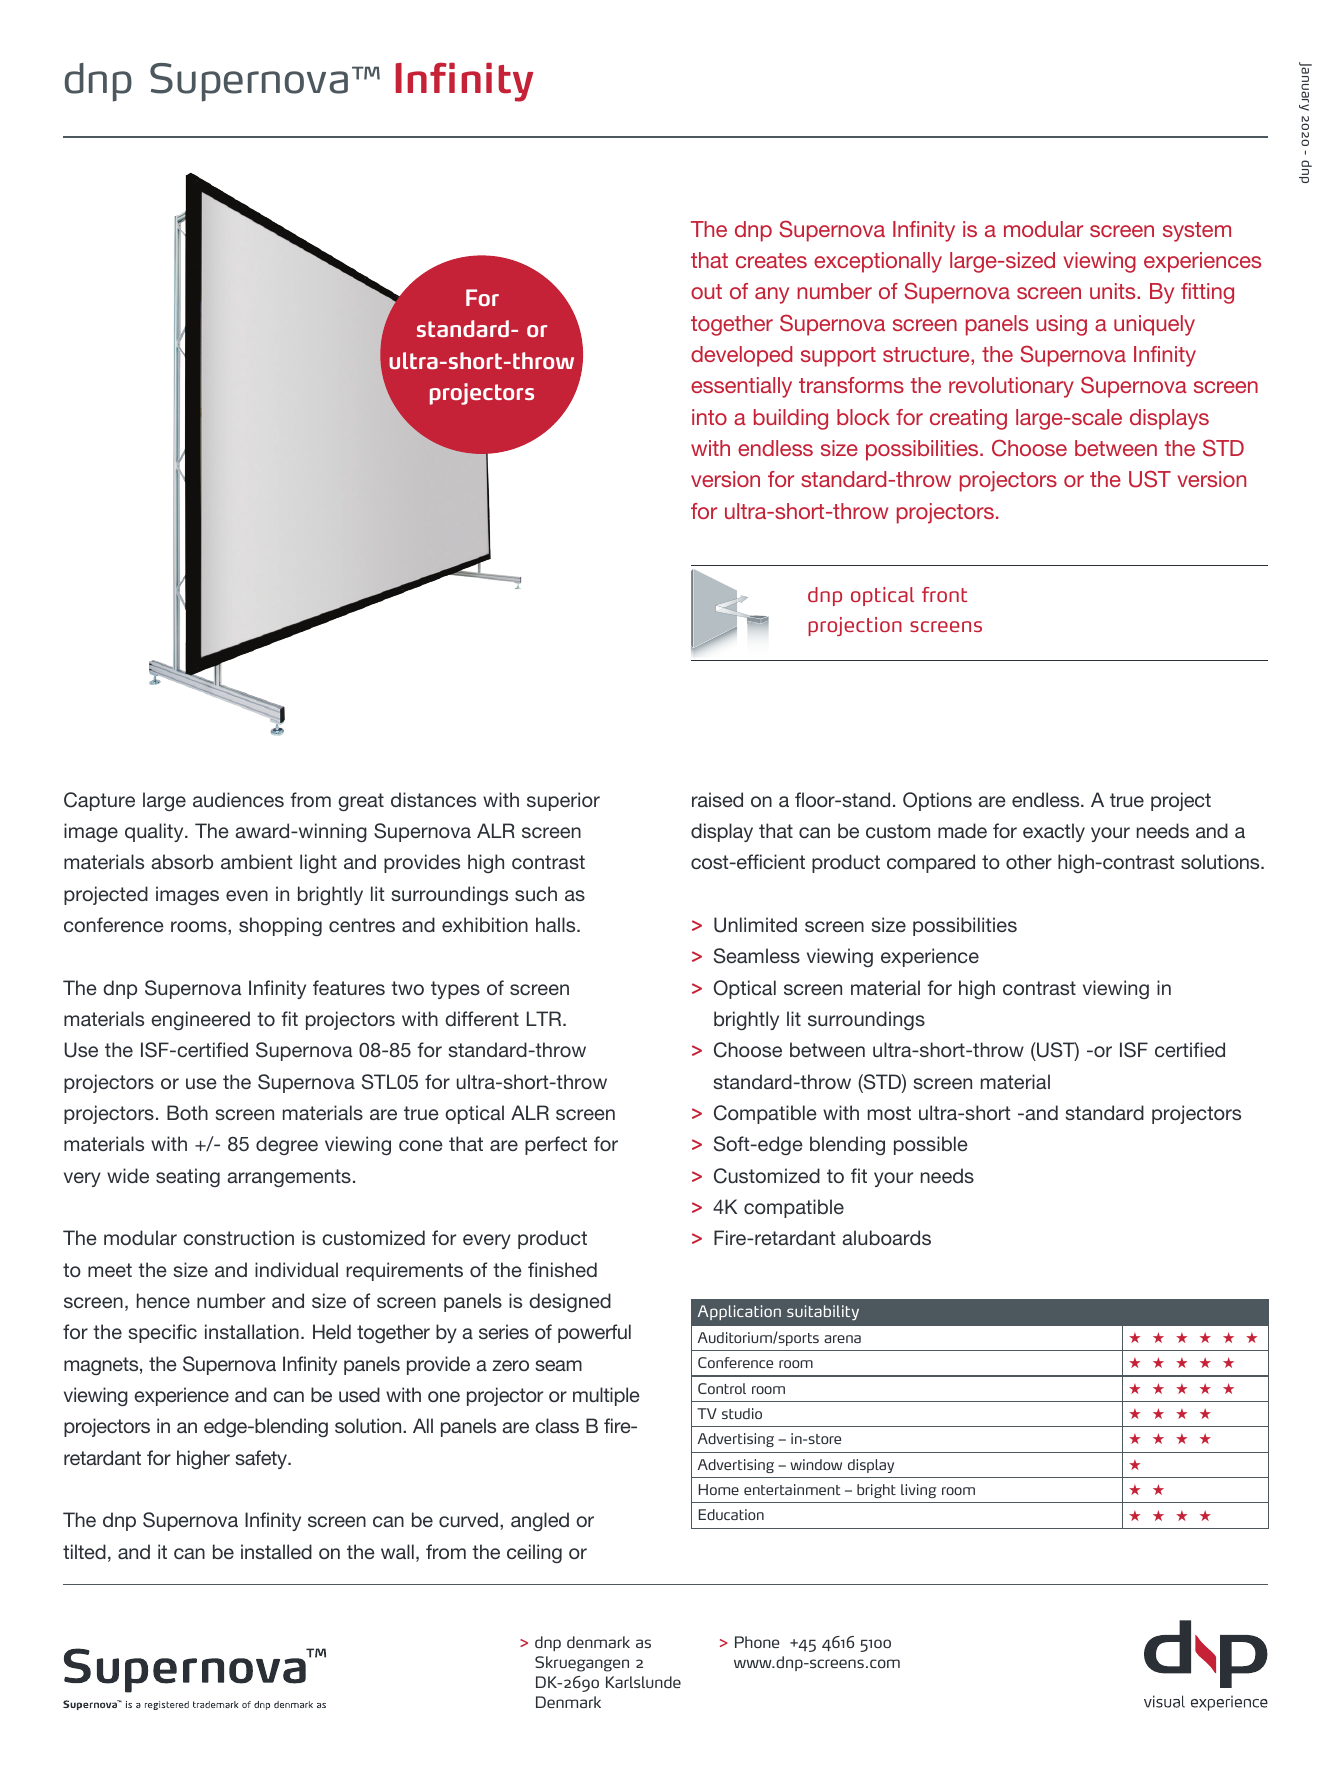 This screenshot has height=1772, width=1331. What do you see at coordinates (771, 260) in the screenshot?
I see `creates` at bounding box center [771, 260].
